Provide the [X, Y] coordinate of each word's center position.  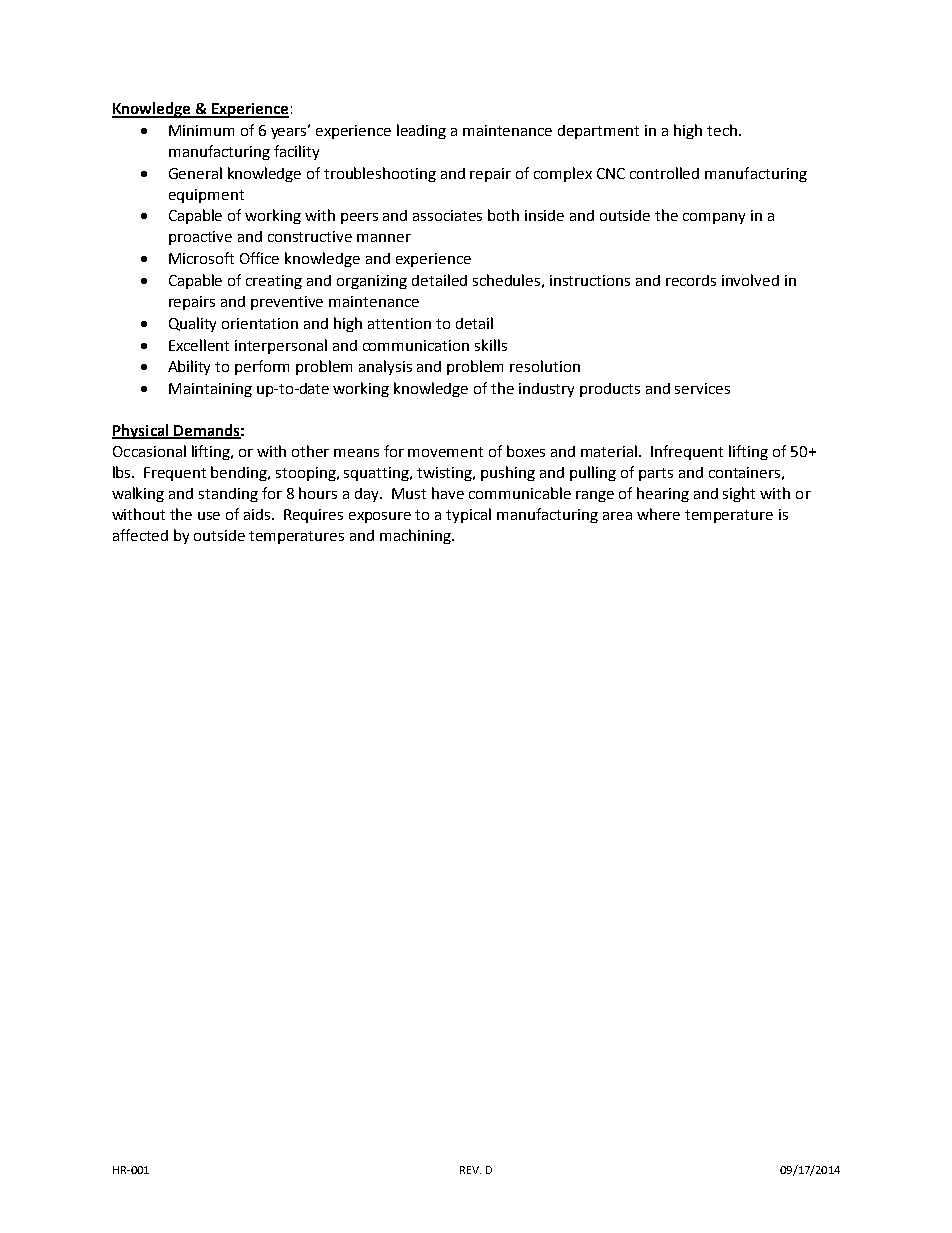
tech [722, 130]
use [209, 516]
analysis [385, 367]
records [691, 280]
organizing [372, 282]
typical [468, 515]
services [702, 388]
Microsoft [201, 258]
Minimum [201, 130]
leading [421, 131]
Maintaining [210, 390]
